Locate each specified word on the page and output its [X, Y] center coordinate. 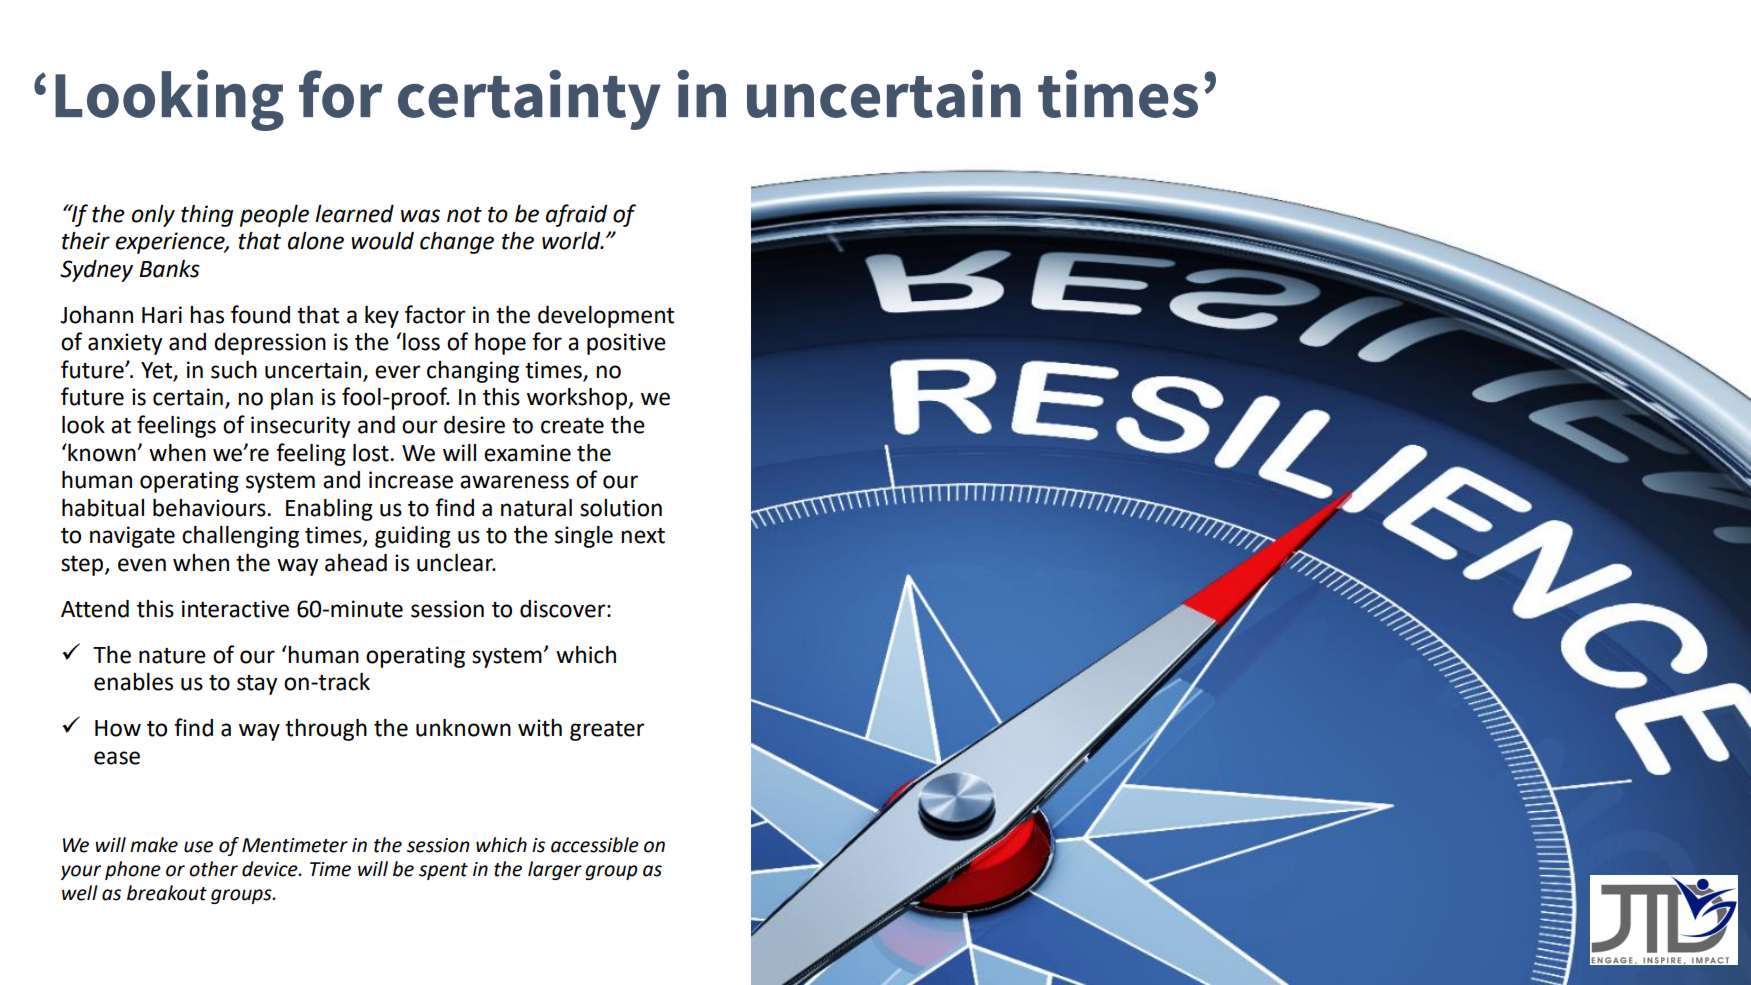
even [142, 565]
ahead [356, 563]
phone [133, 870]
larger [555, 870]
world [572, 241]
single [584, 537]
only [153, 216]
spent [443, 871]
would [382, 241]
